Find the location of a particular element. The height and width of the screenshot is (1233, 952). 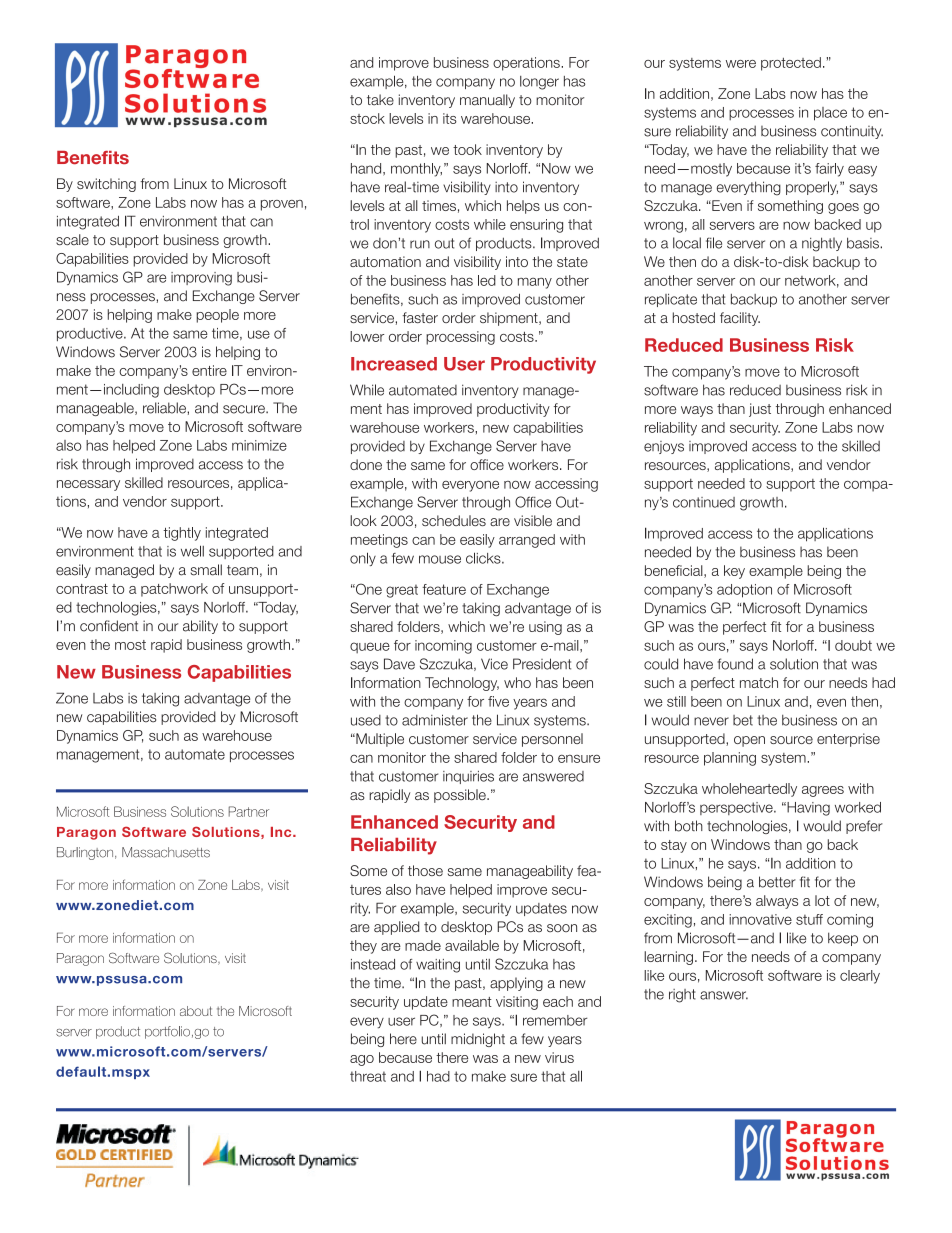

facility is located at coordinates (740, 319).
